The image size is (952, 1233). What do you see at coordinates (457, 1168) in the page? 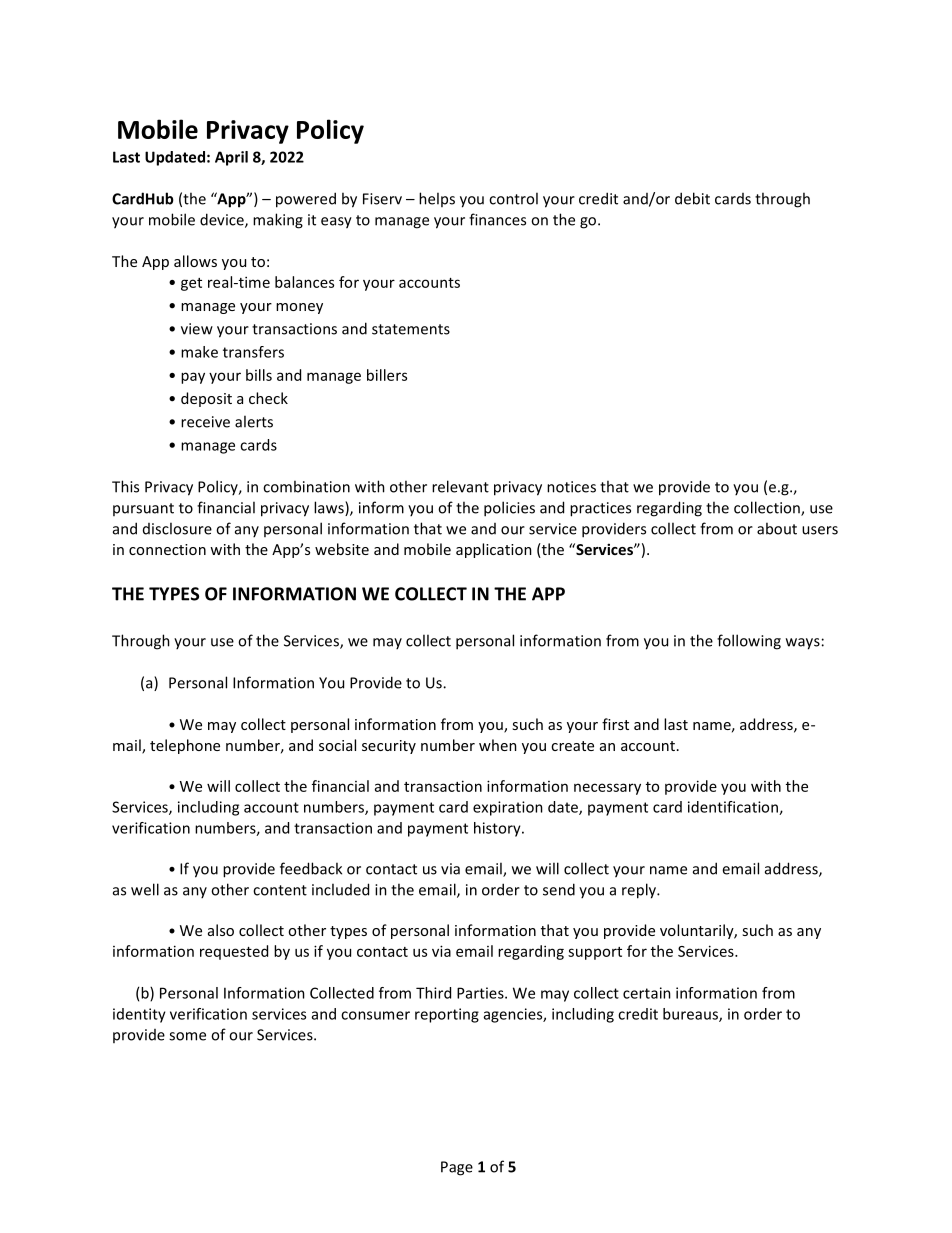
I see `Page` at bounding box center [457, 1168].
